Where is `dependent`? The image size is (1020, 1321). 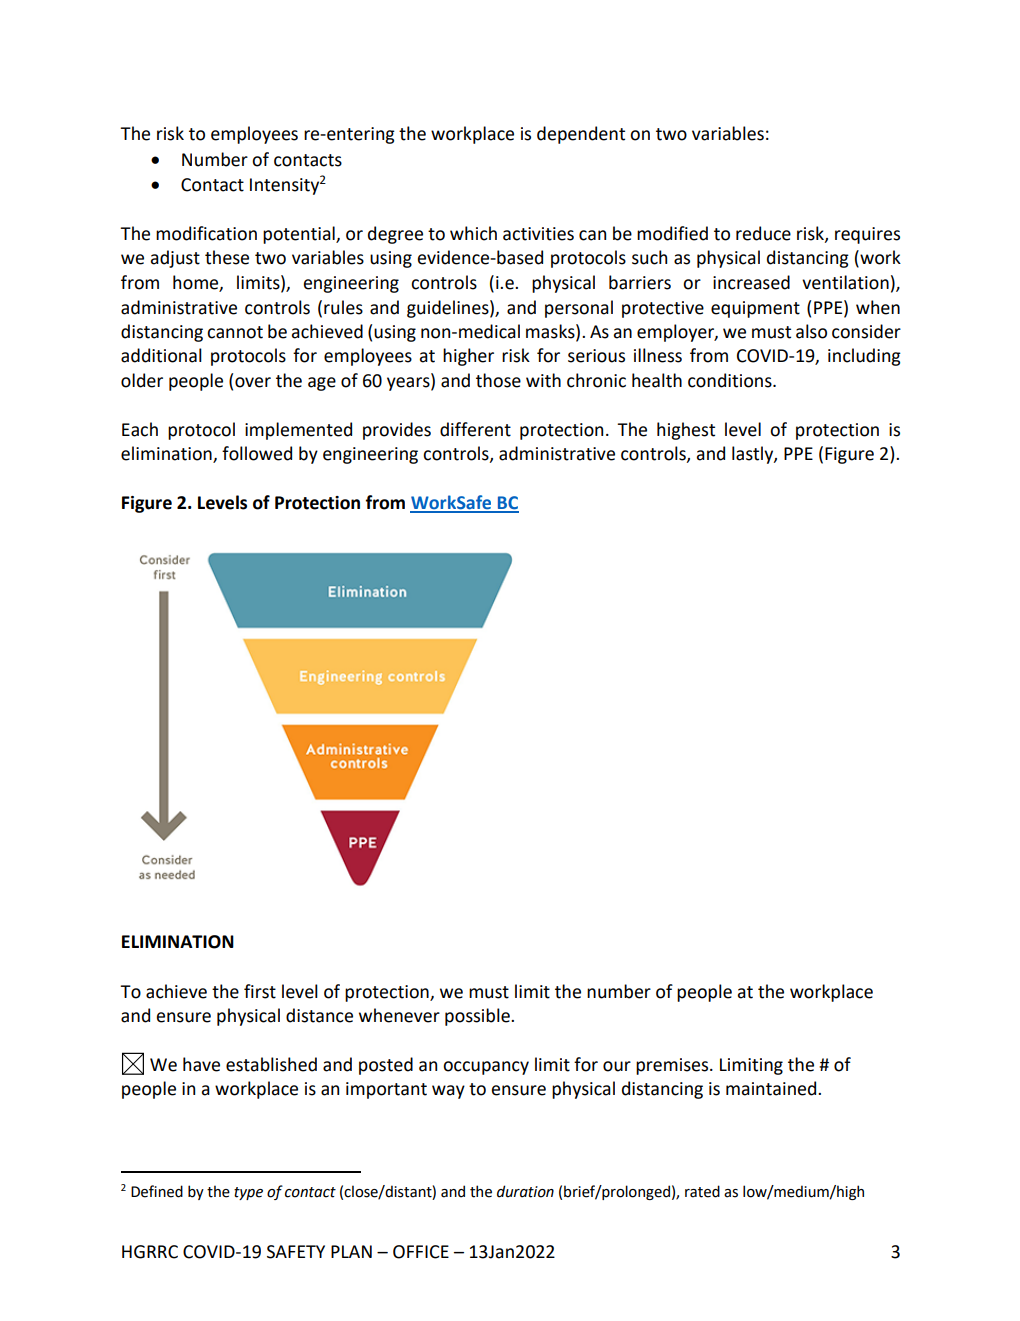 dependent is located at coordinates (581, 135).
